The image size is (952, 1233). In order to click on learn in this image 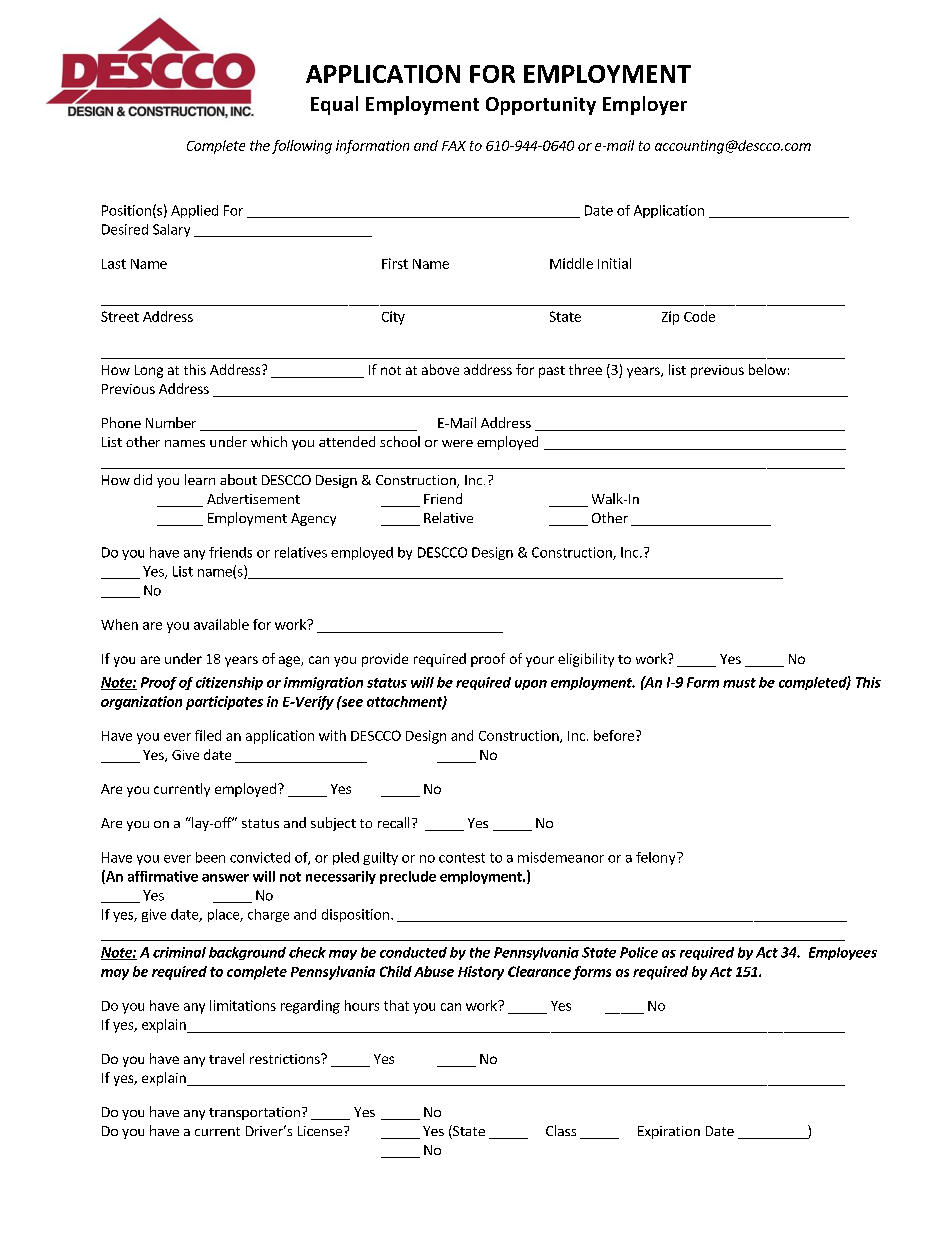, I will do `click(200, 479)`.
